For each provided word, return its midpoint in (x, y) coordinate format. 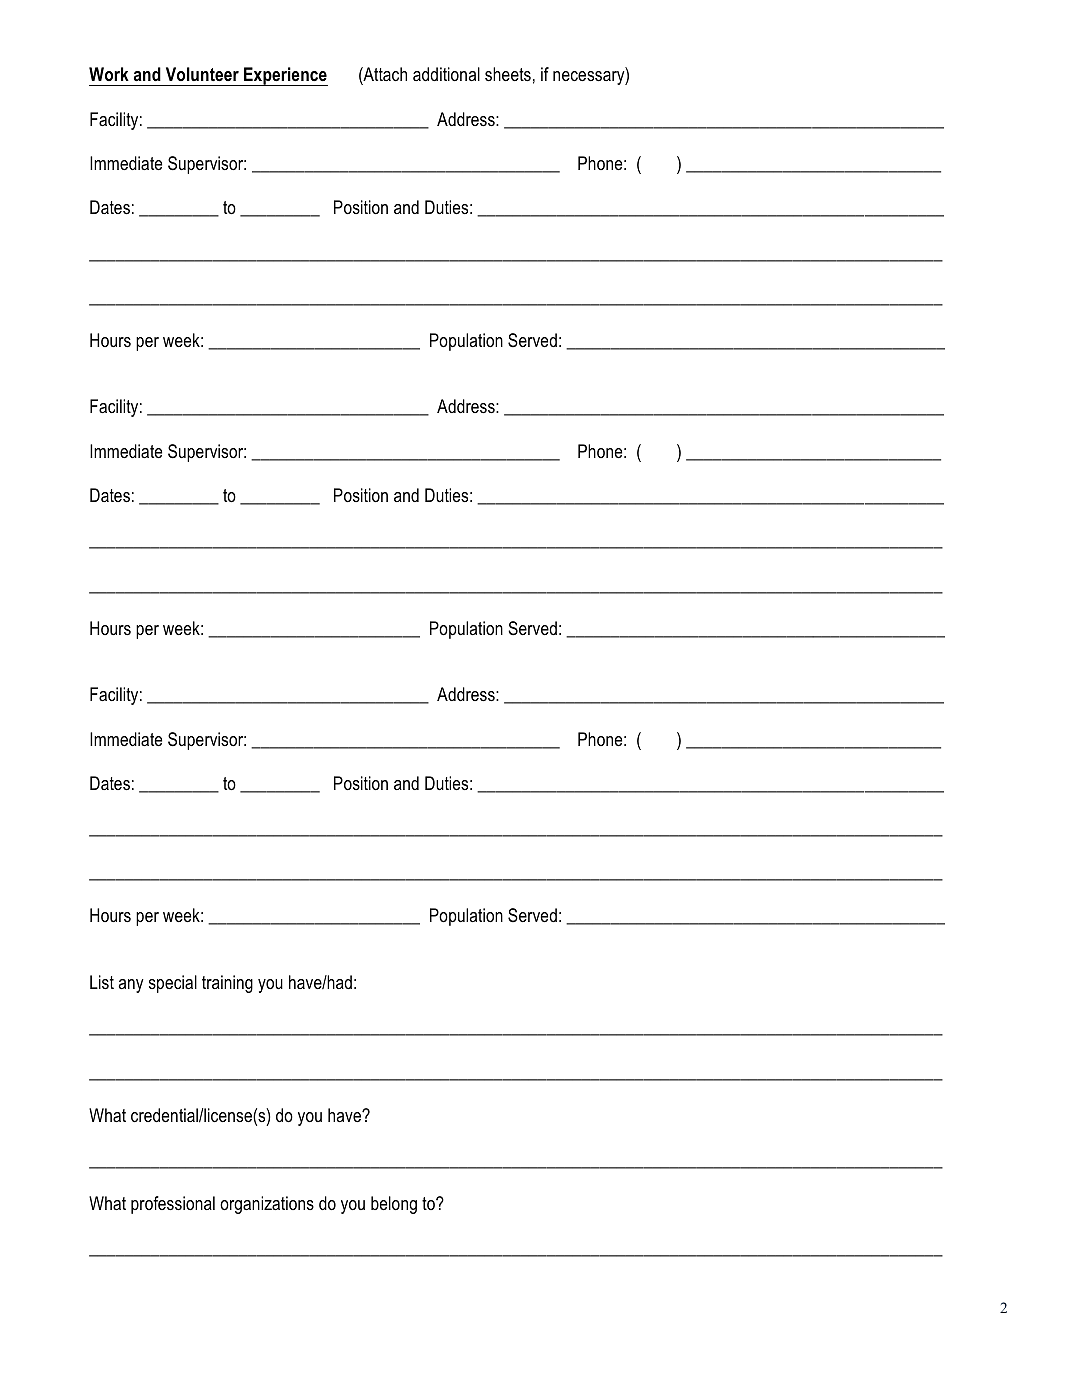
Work (109, 74)
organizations (267, 1205)
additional (446, 74)
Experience (285, 76)
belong (394, 1205)
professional (173, 1205)
